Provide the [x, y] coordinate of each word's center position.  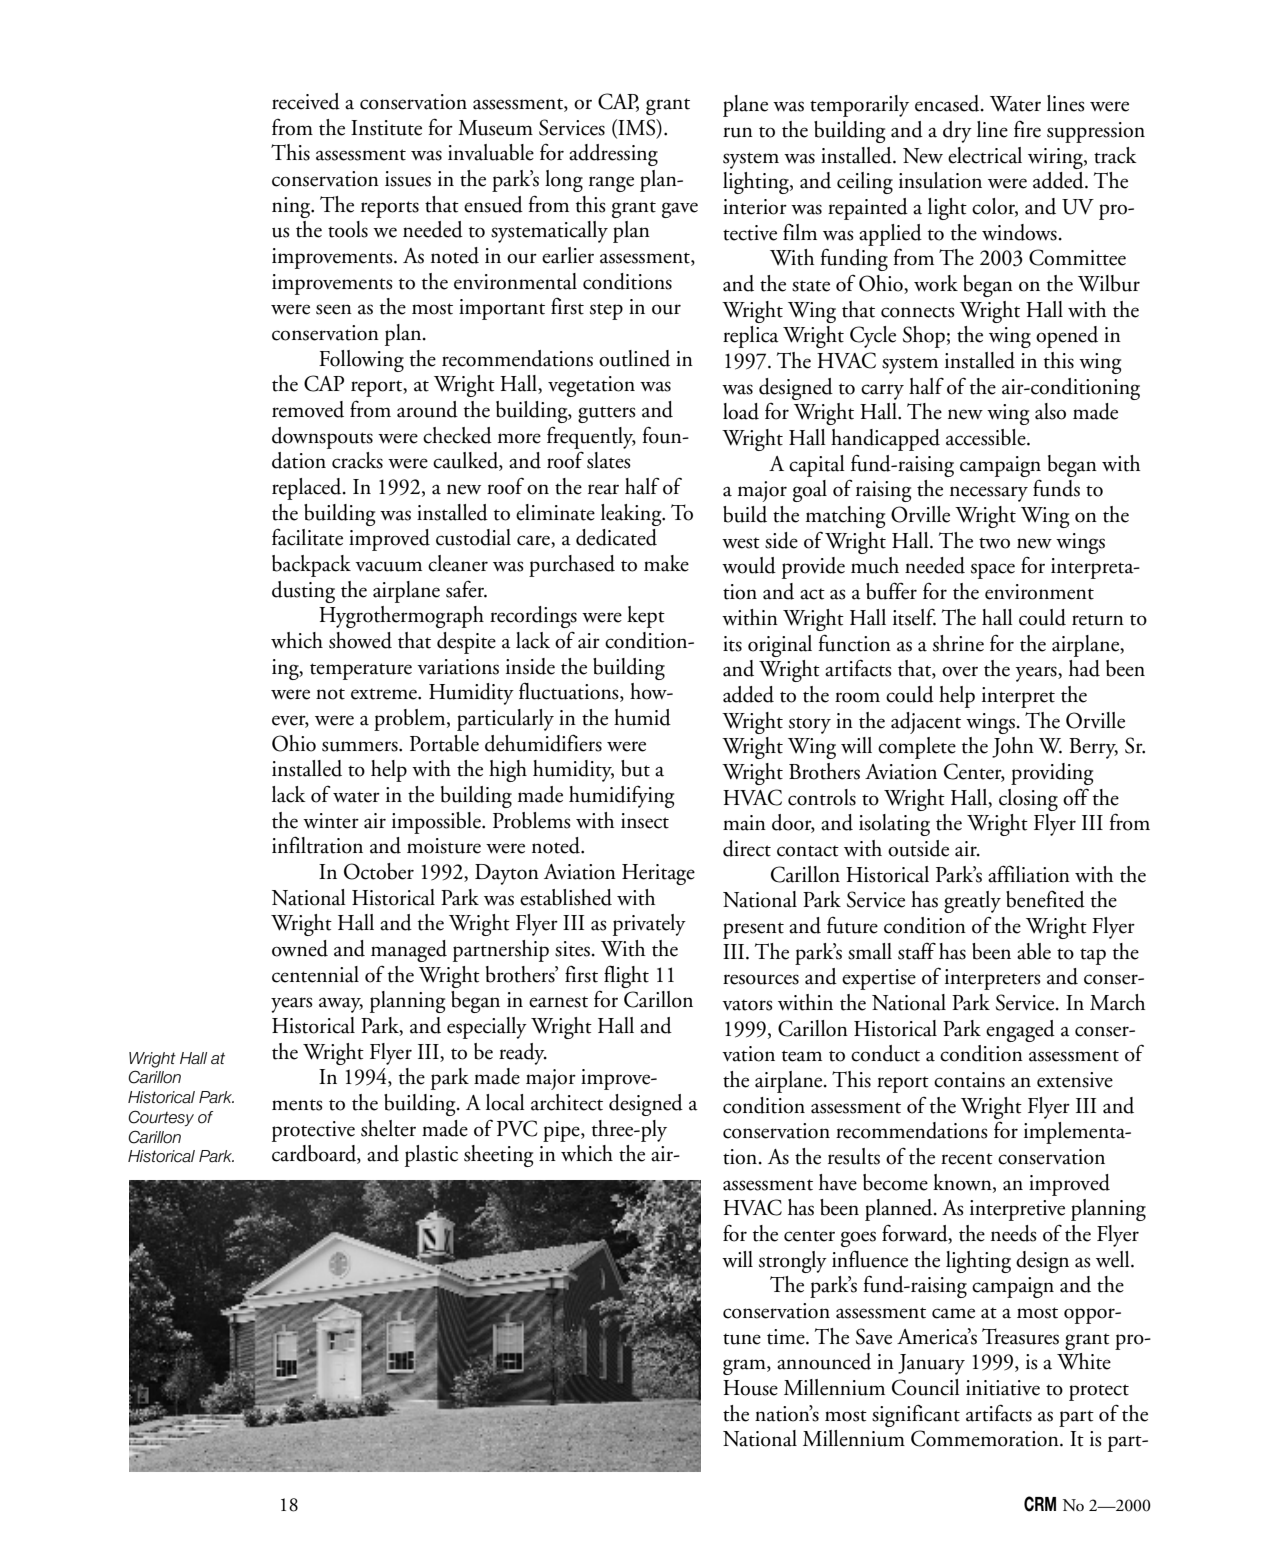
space [993, 571]
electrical [985, 155]
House [750, 1388]
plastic [431, 1156]
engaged [1020, 1031]
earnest [558, 1002]
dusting [303, 592]
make [666, 563]
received [306, 101]
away [341, 1005]
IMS [637, 128]
